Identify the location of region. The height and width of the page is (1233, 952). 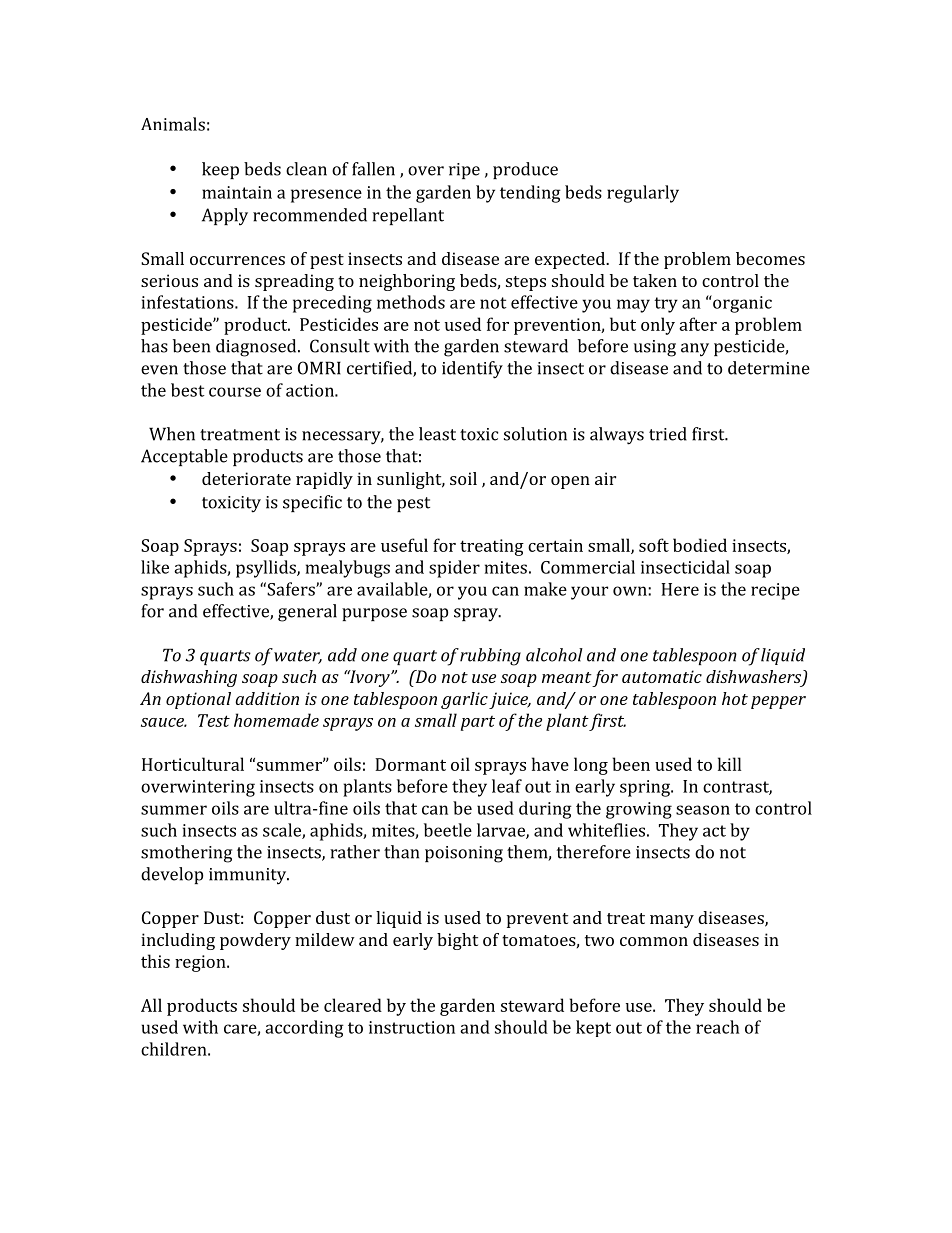
(201, 963).
